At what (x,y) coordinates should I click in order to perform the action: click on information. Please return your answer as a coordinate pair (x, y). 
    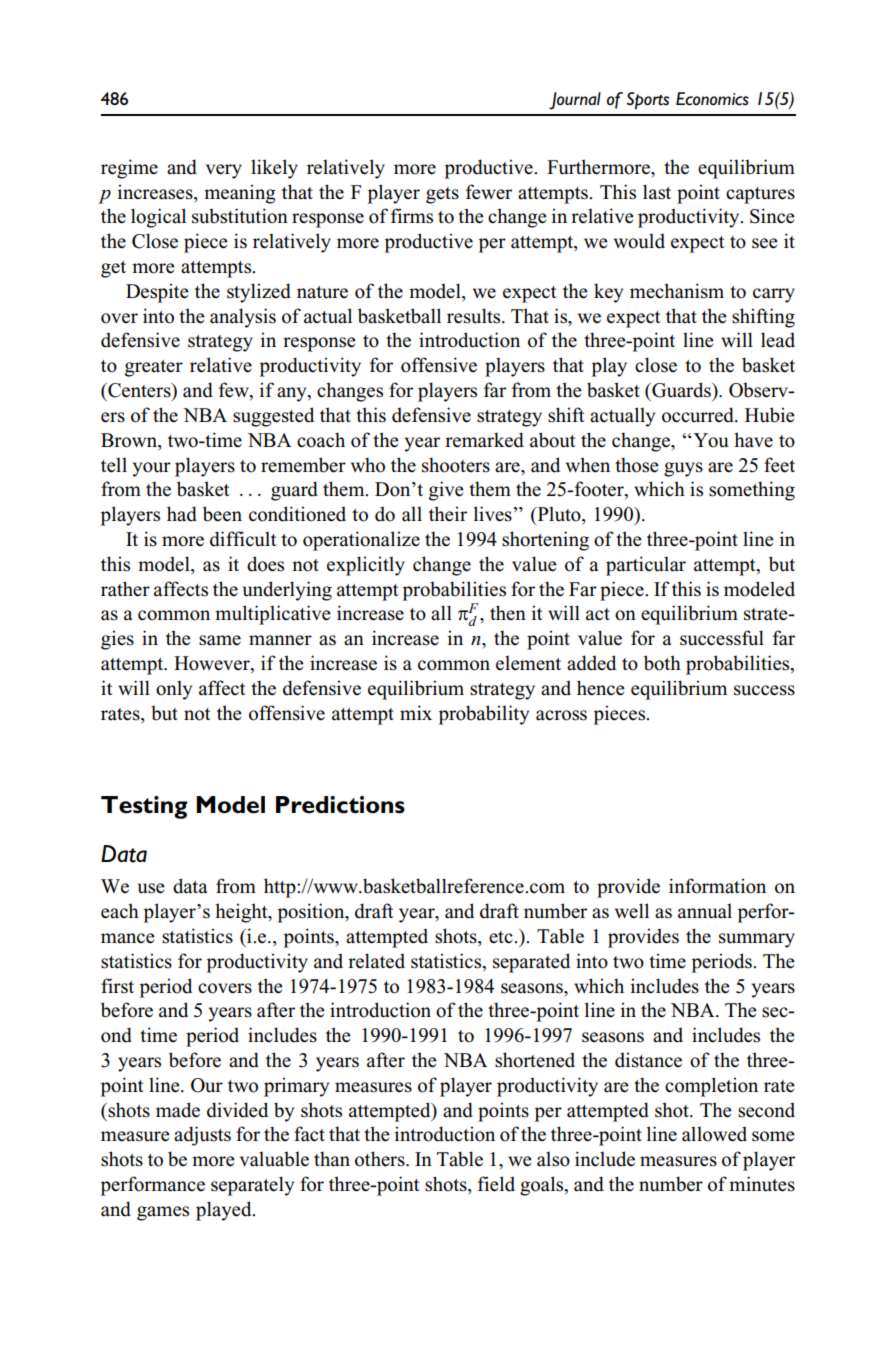
    Looking at the image, I should click on (717, 886).
